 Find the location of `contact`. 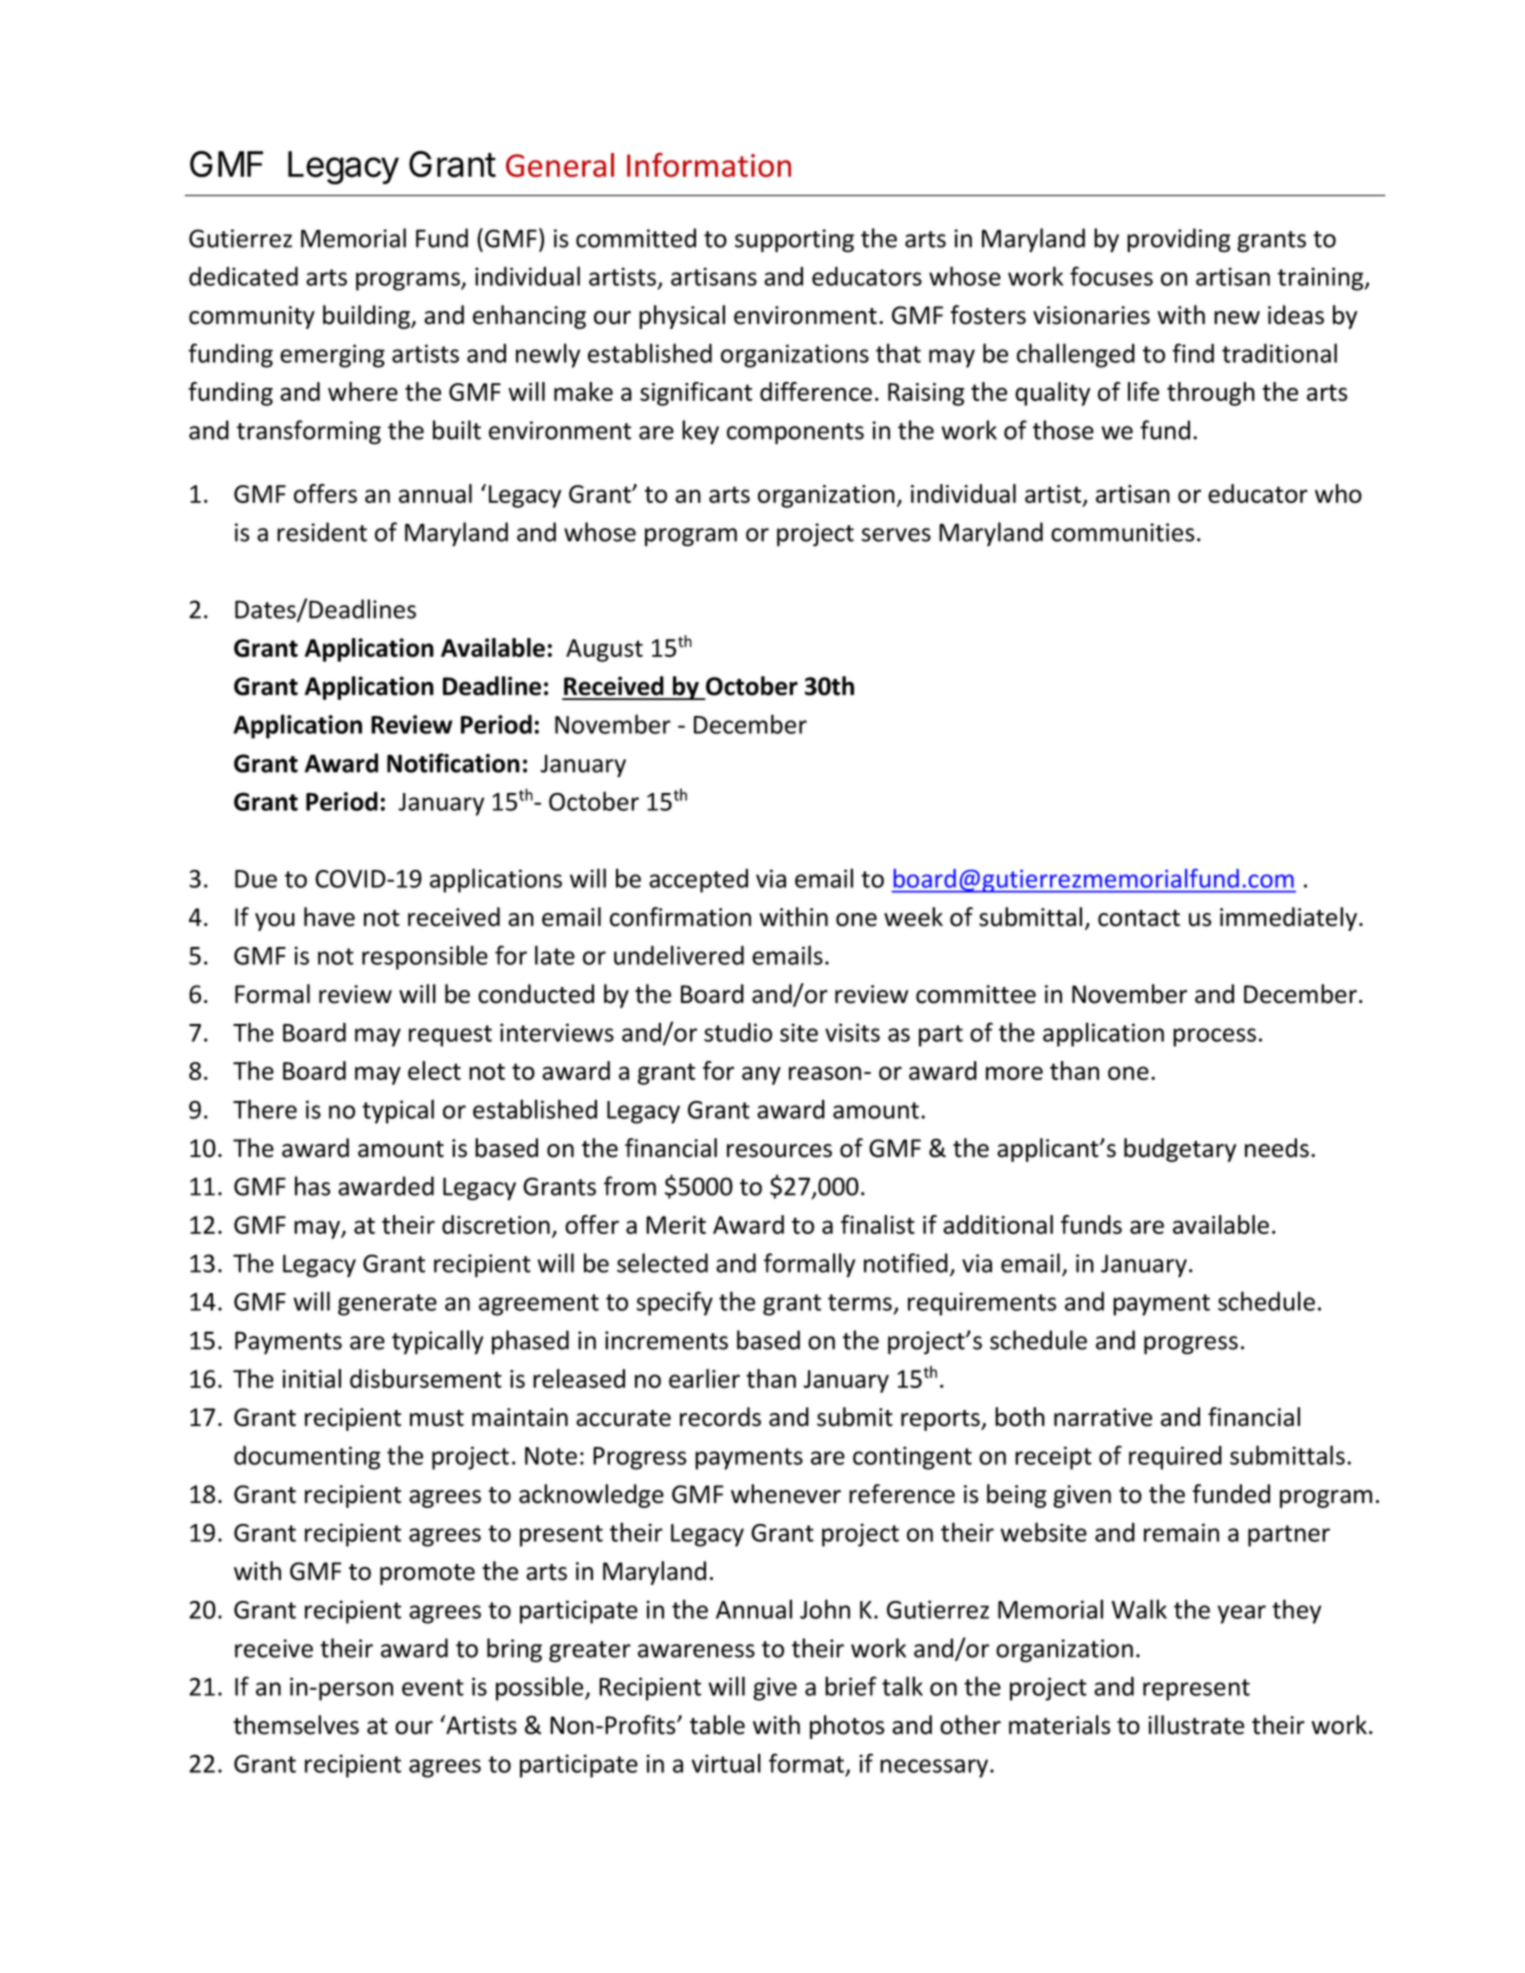

contact is located at coordinates (1139, 918).
